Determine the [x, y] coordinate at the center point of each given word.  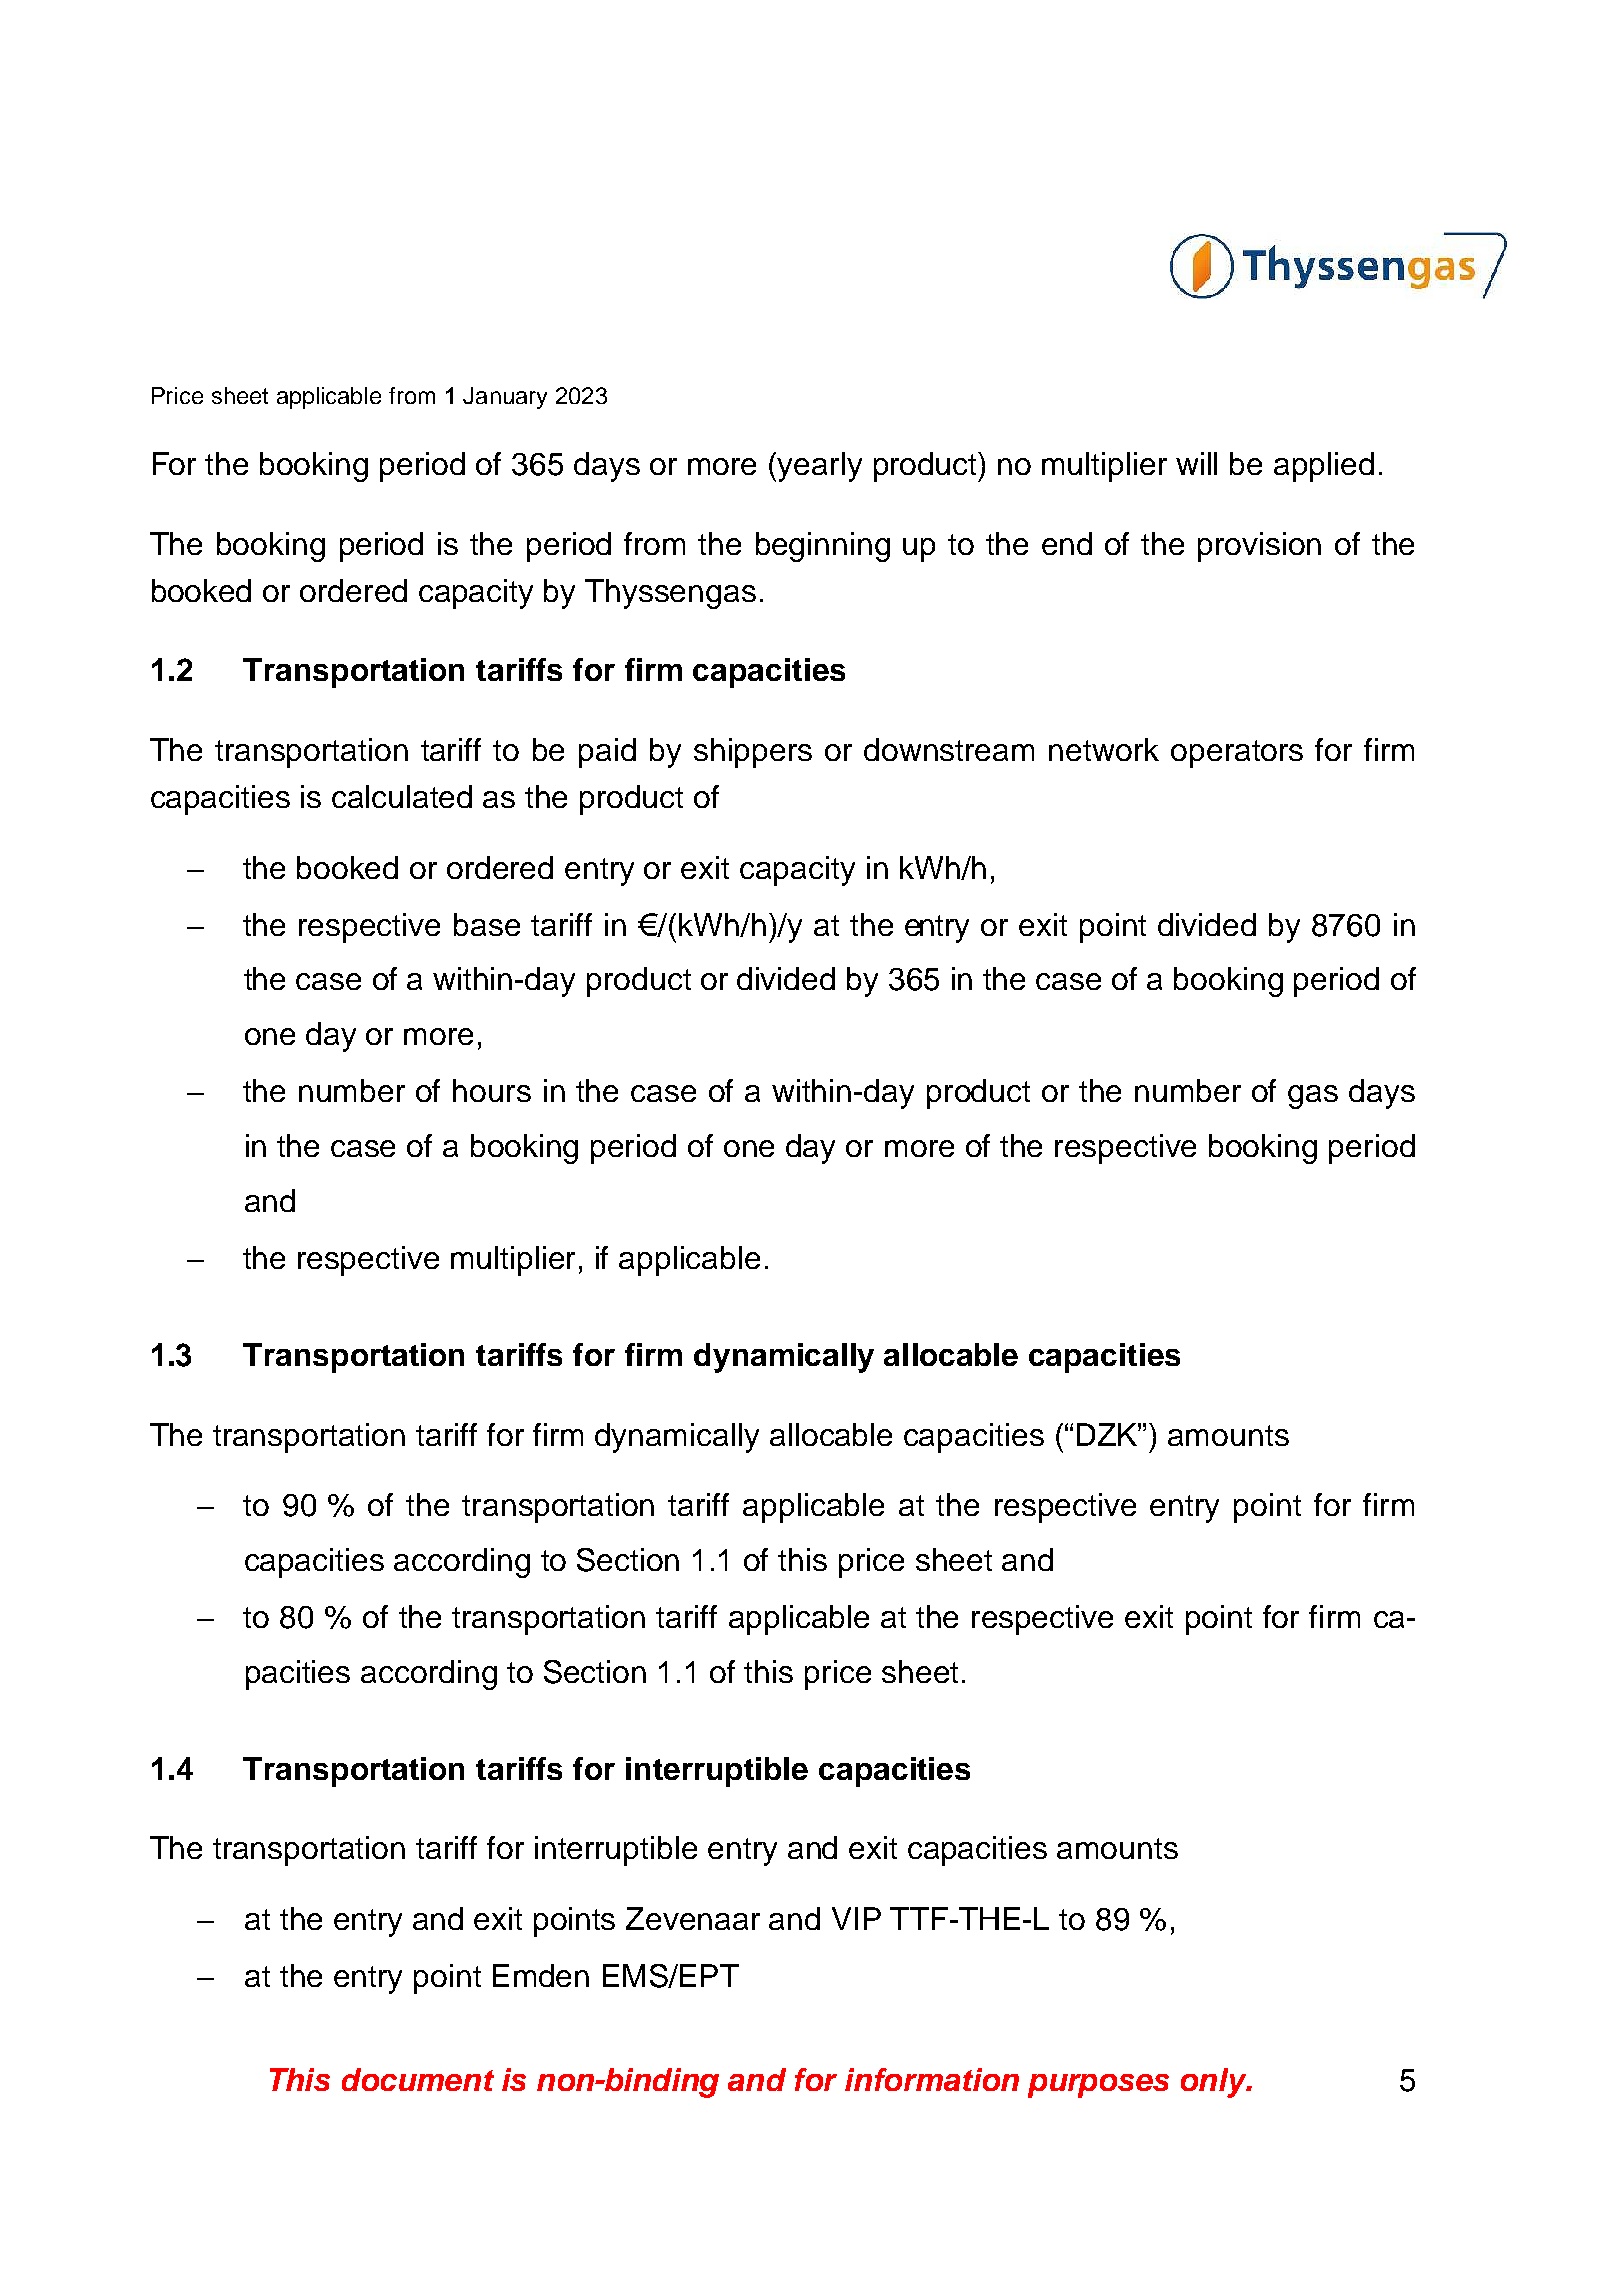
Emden [541, 1975]
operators [1237, 754]
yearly [819, 467]
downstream [949, 749]
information [932, 2079]
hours [492, 1090]
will [1196, 463]
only [1215, 2083]
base [487, 924]
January [505, 398]
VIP [856, 1918]
